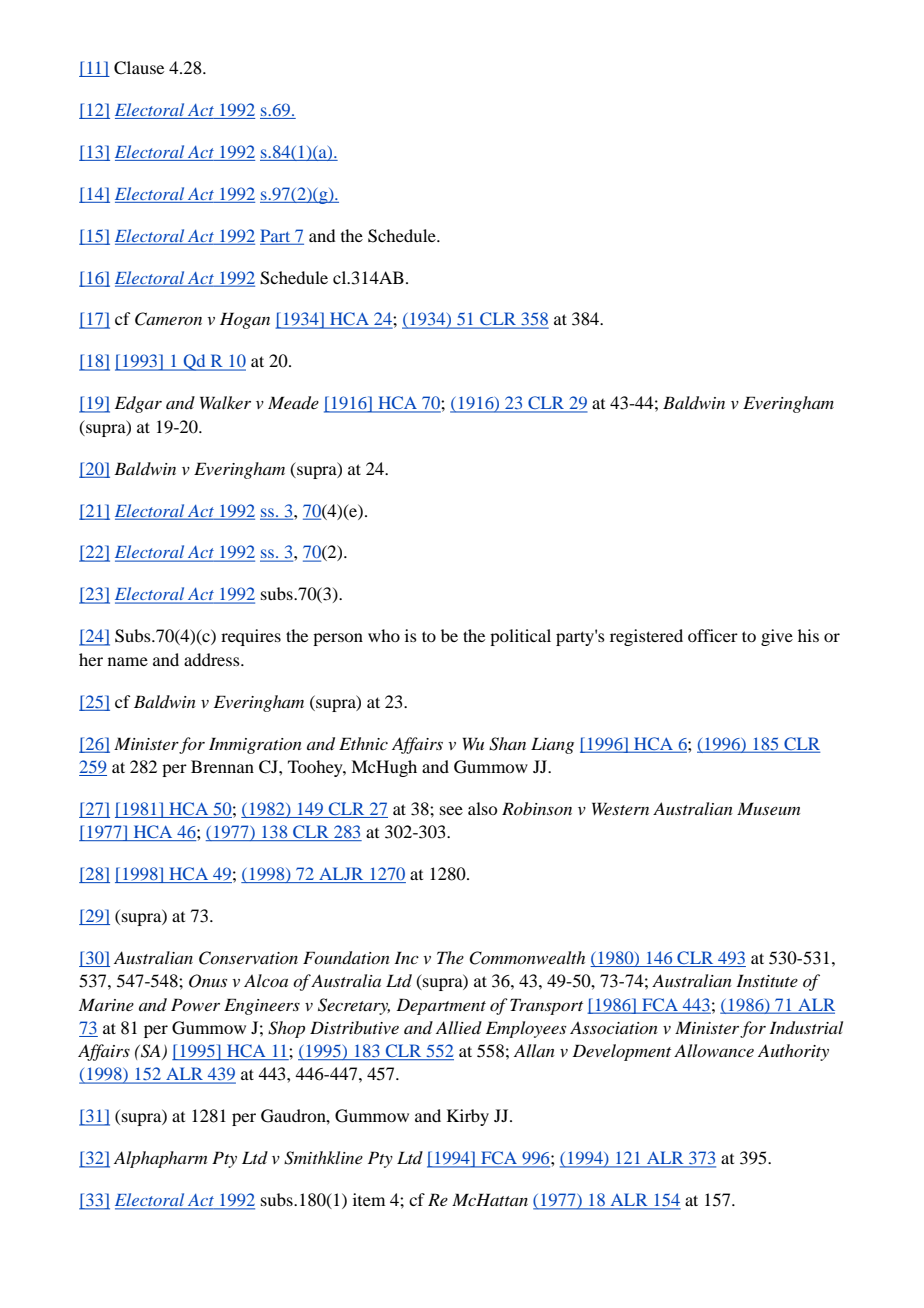 This document has height=1308, width=924. Describe the element at coordinates (713, 635) in the document. I see `officer` at that location.
